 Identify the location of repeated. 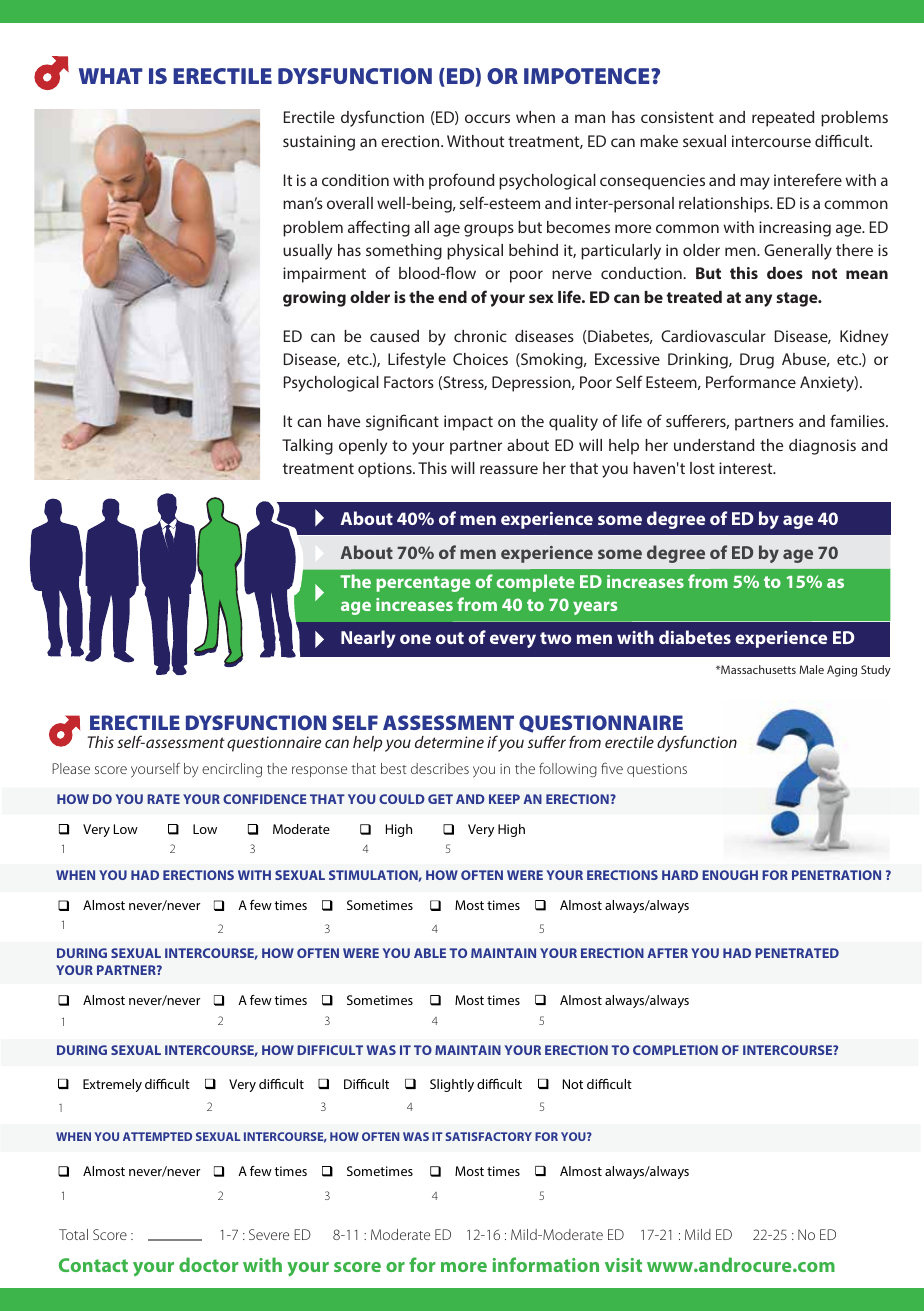
(783, 119).
